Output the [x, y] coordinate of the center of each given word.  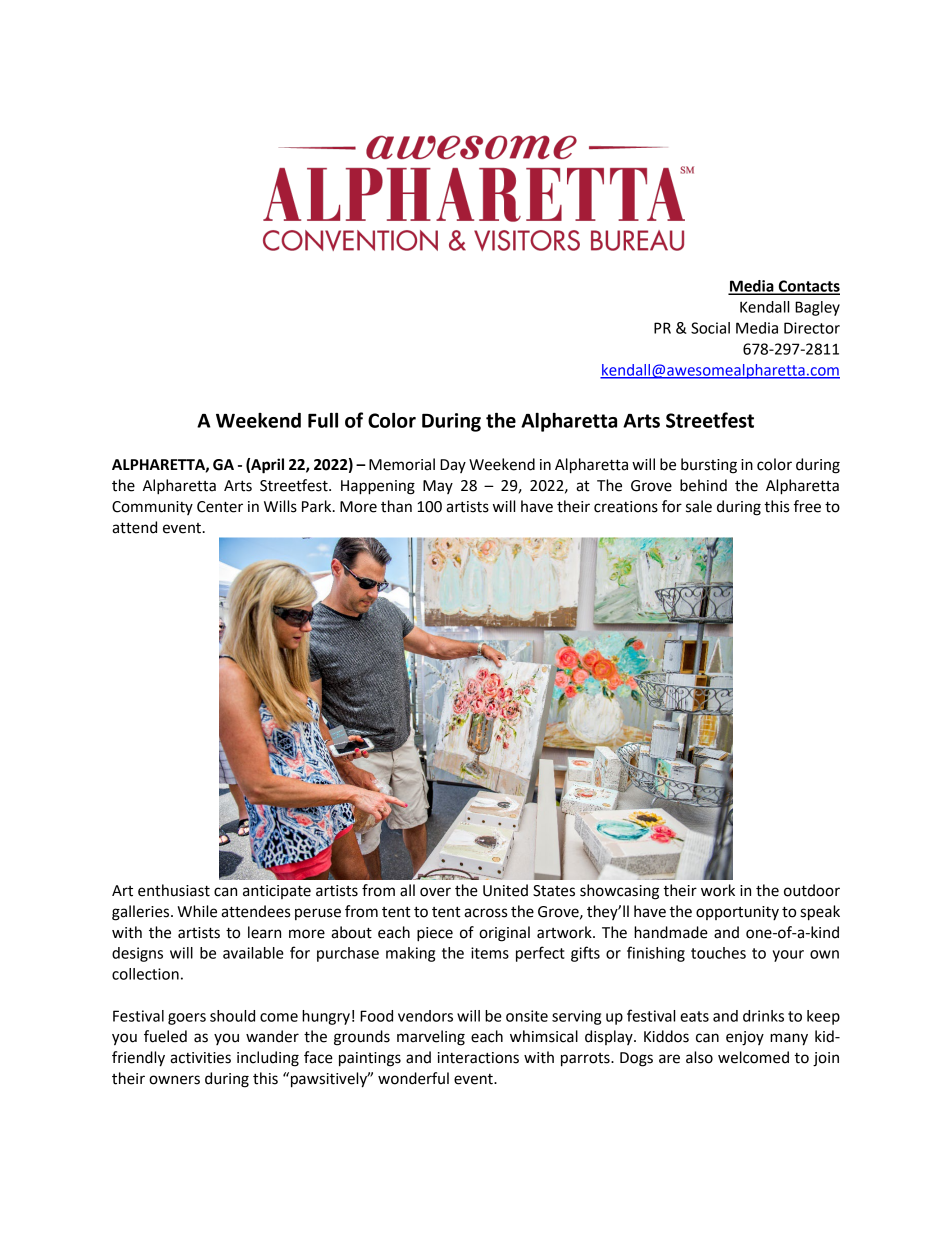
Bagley [817, 308]
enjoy [745, 1038]
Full [323, 420]
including [268, 1059]
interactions [478, 1058]
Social [710, 328]
